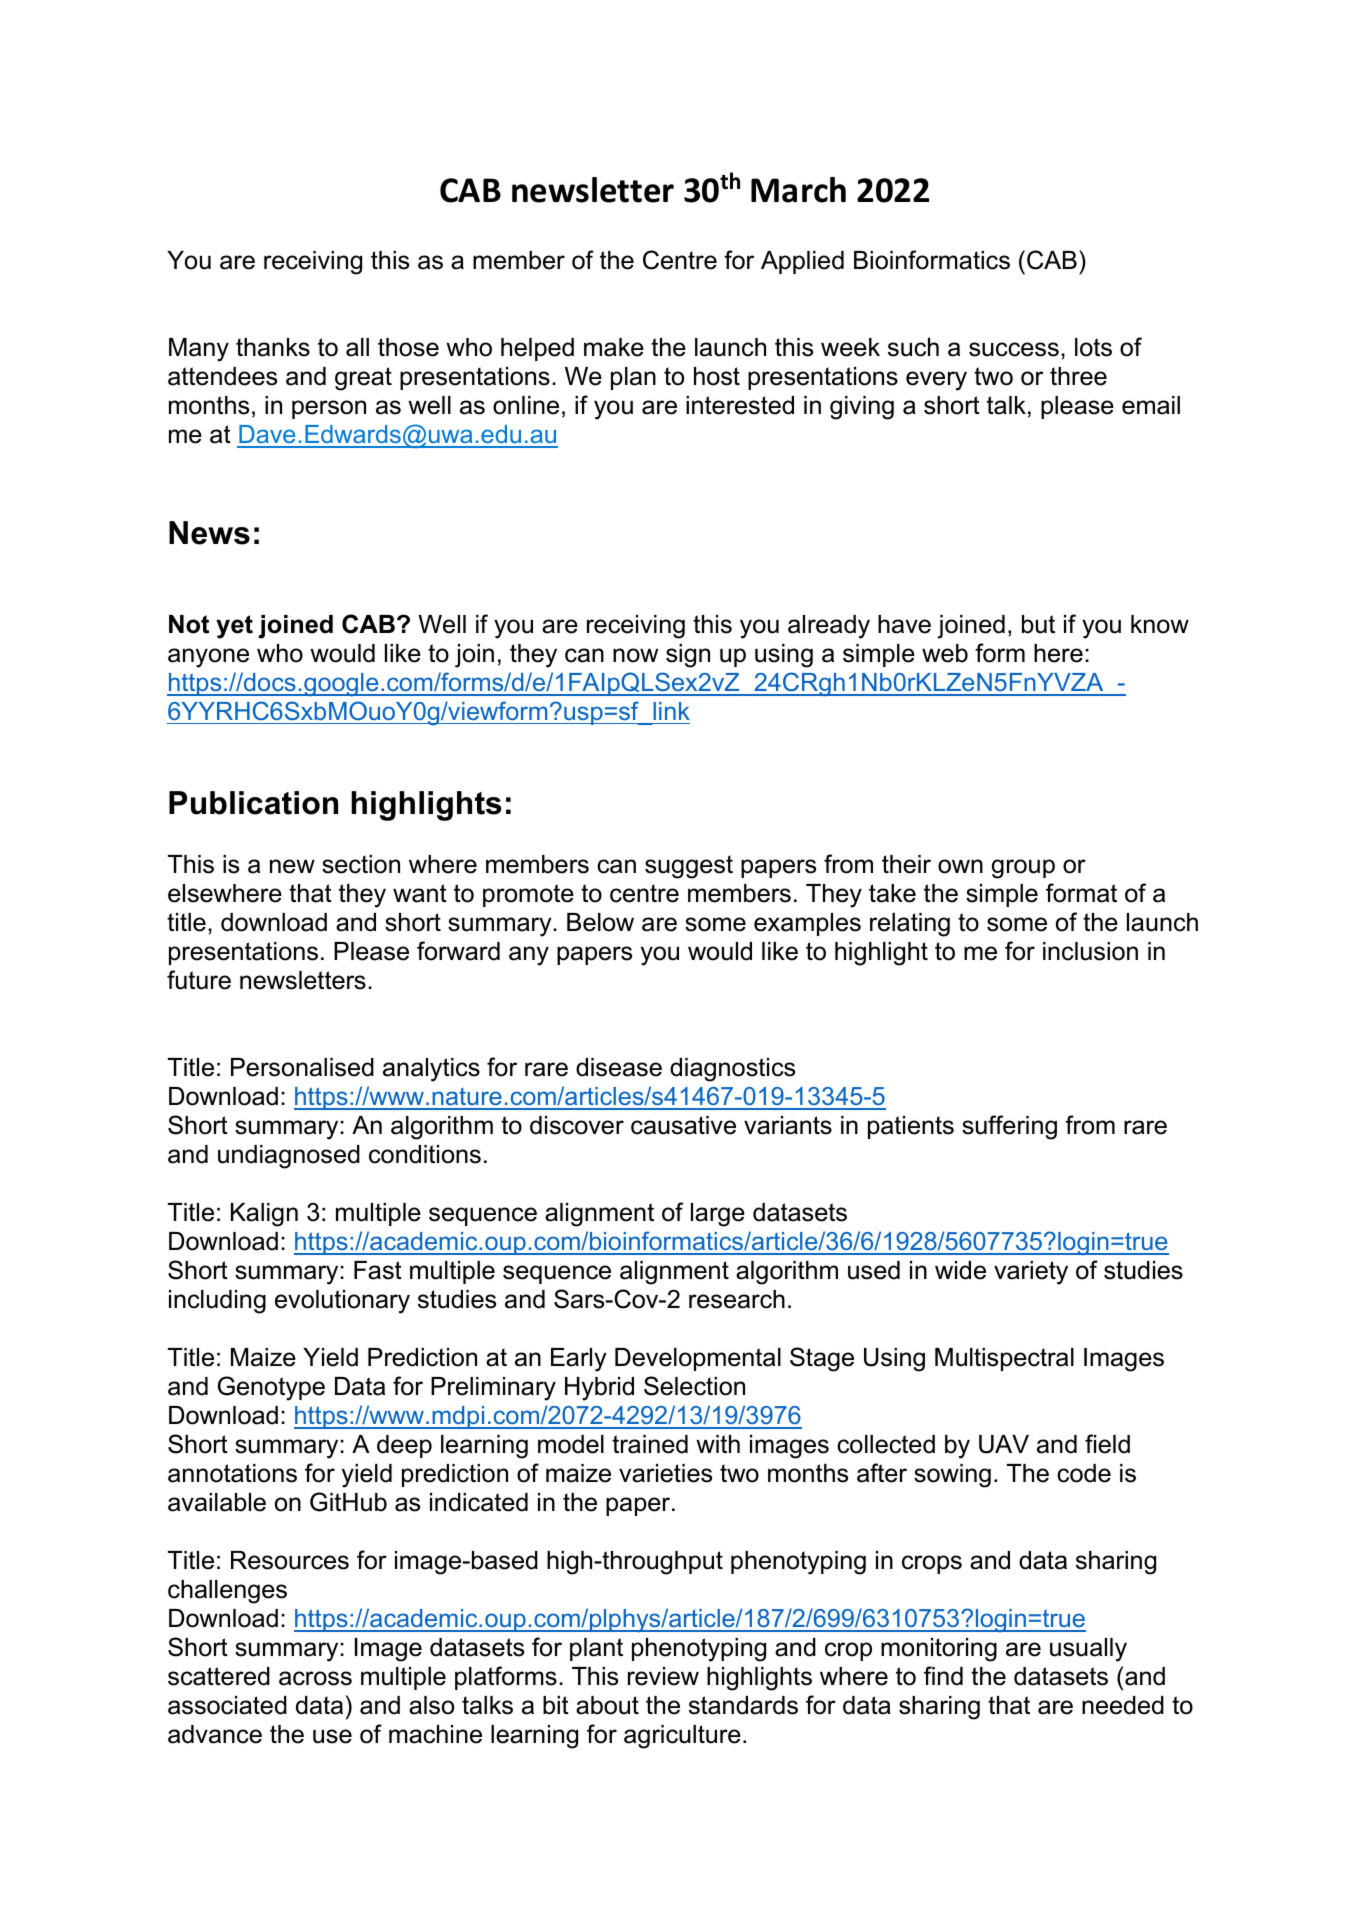  I want to click on Developmental, so click(698, 1359).
